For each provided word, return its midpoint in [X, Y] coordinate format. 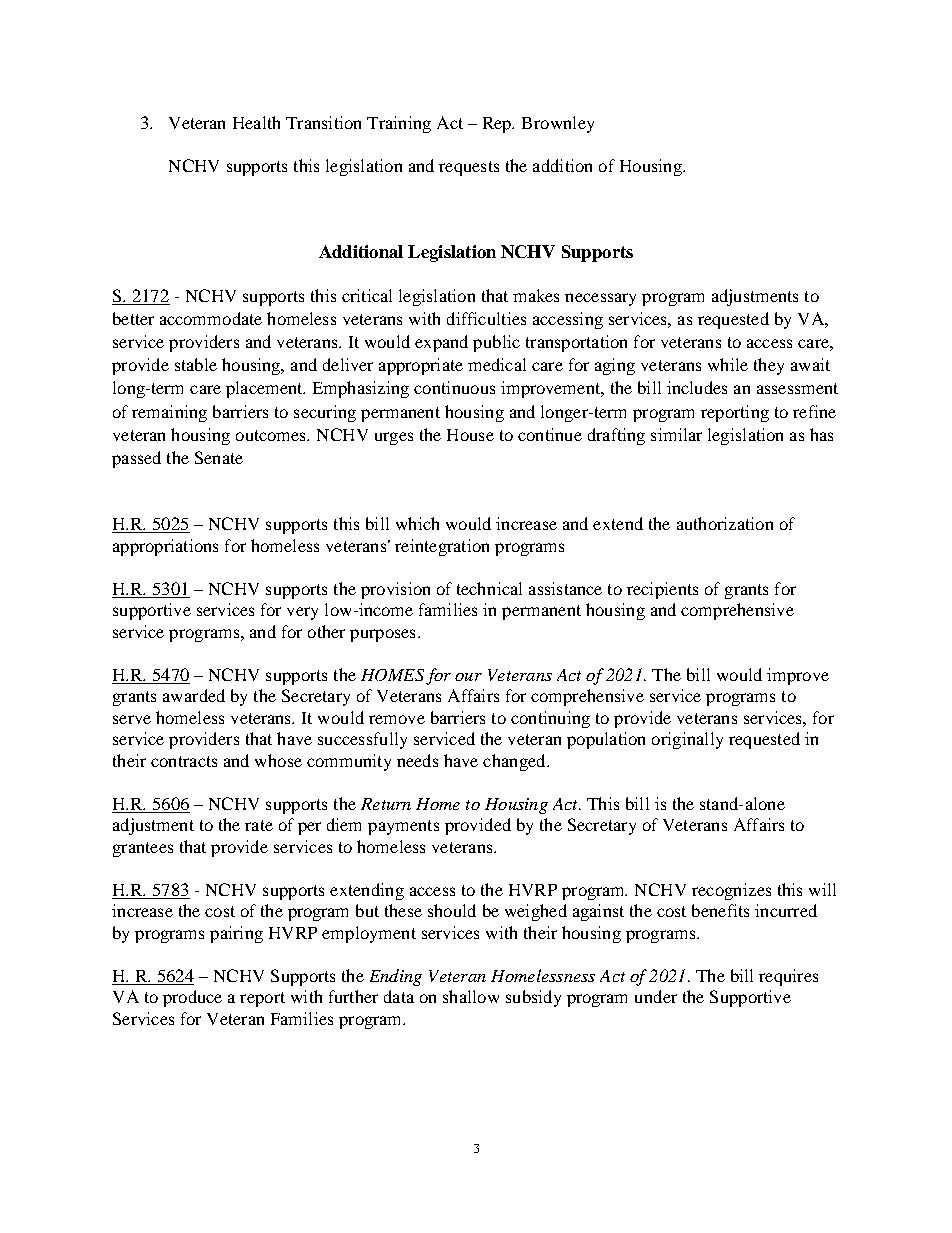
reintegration [442, 547]
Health [256, 122]
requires [788, 977]
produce [192, 998]
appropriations [165, 547]
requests [469, 168]
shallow [471, 996]
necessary [600, 299]
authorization [725, 523]
